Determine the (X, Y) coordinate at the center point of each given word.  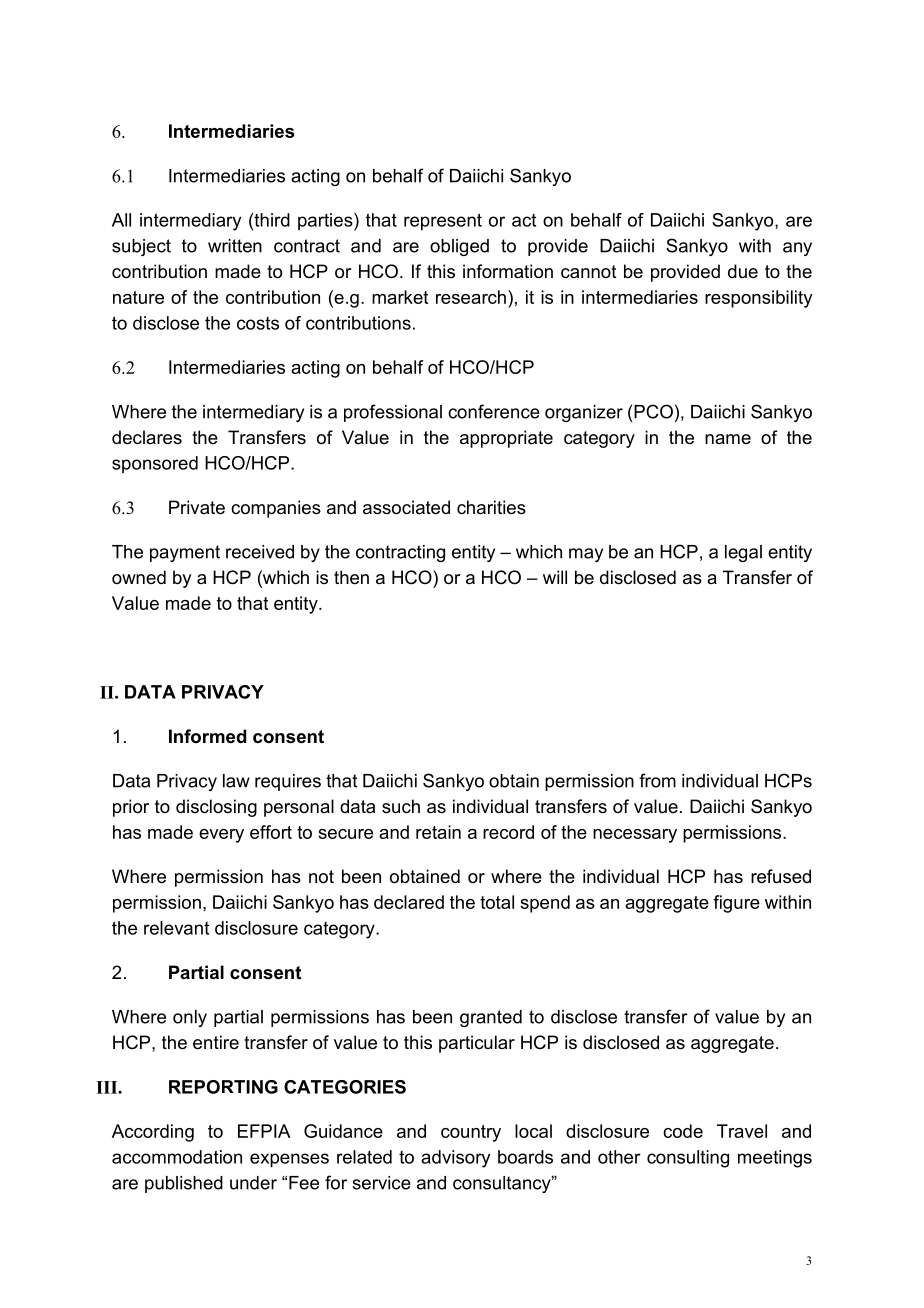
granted (491, 1018)
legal (743, 553)
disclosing (216, 808)
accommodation (177, 1157)
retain (438, 832)
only (190, 1018)
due (743, 271)
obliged (459, 247)
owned (139, 577)
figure (736, 904)
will (555, 577)
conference (494, 411)
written (235, 246)
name (728, 439)
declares (147, 437)
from (657, 780)
